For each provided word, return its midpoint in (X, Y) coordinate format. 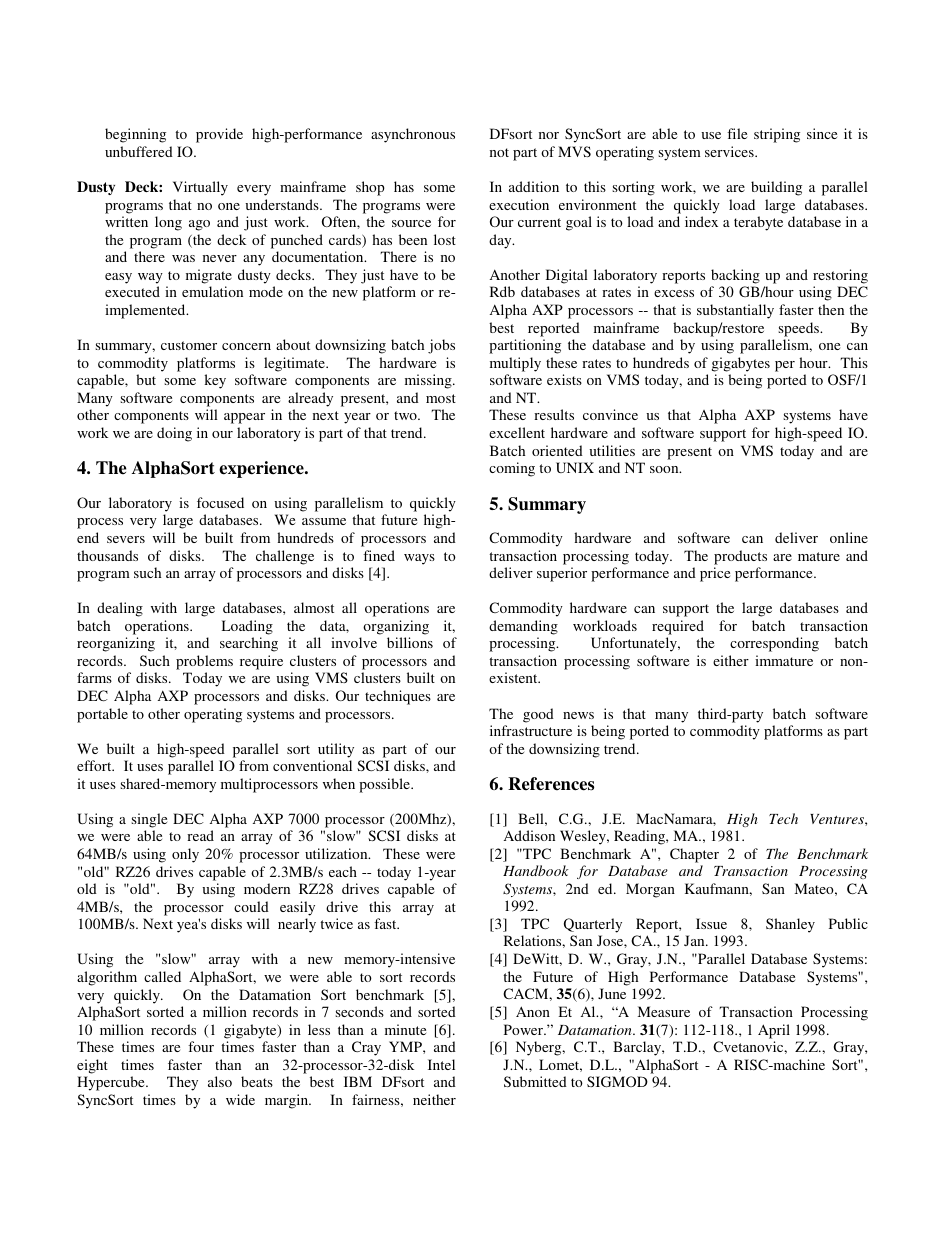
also (220, 1081)
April (774, 1031)
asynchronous (413, 135)
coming (512, 469)
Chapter (694, 855)
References (551, 784)
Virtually (200, 188)
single (149, 820)
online (849, 537)
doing (174, 434)
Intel (441, 1064)
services (730, 151)
